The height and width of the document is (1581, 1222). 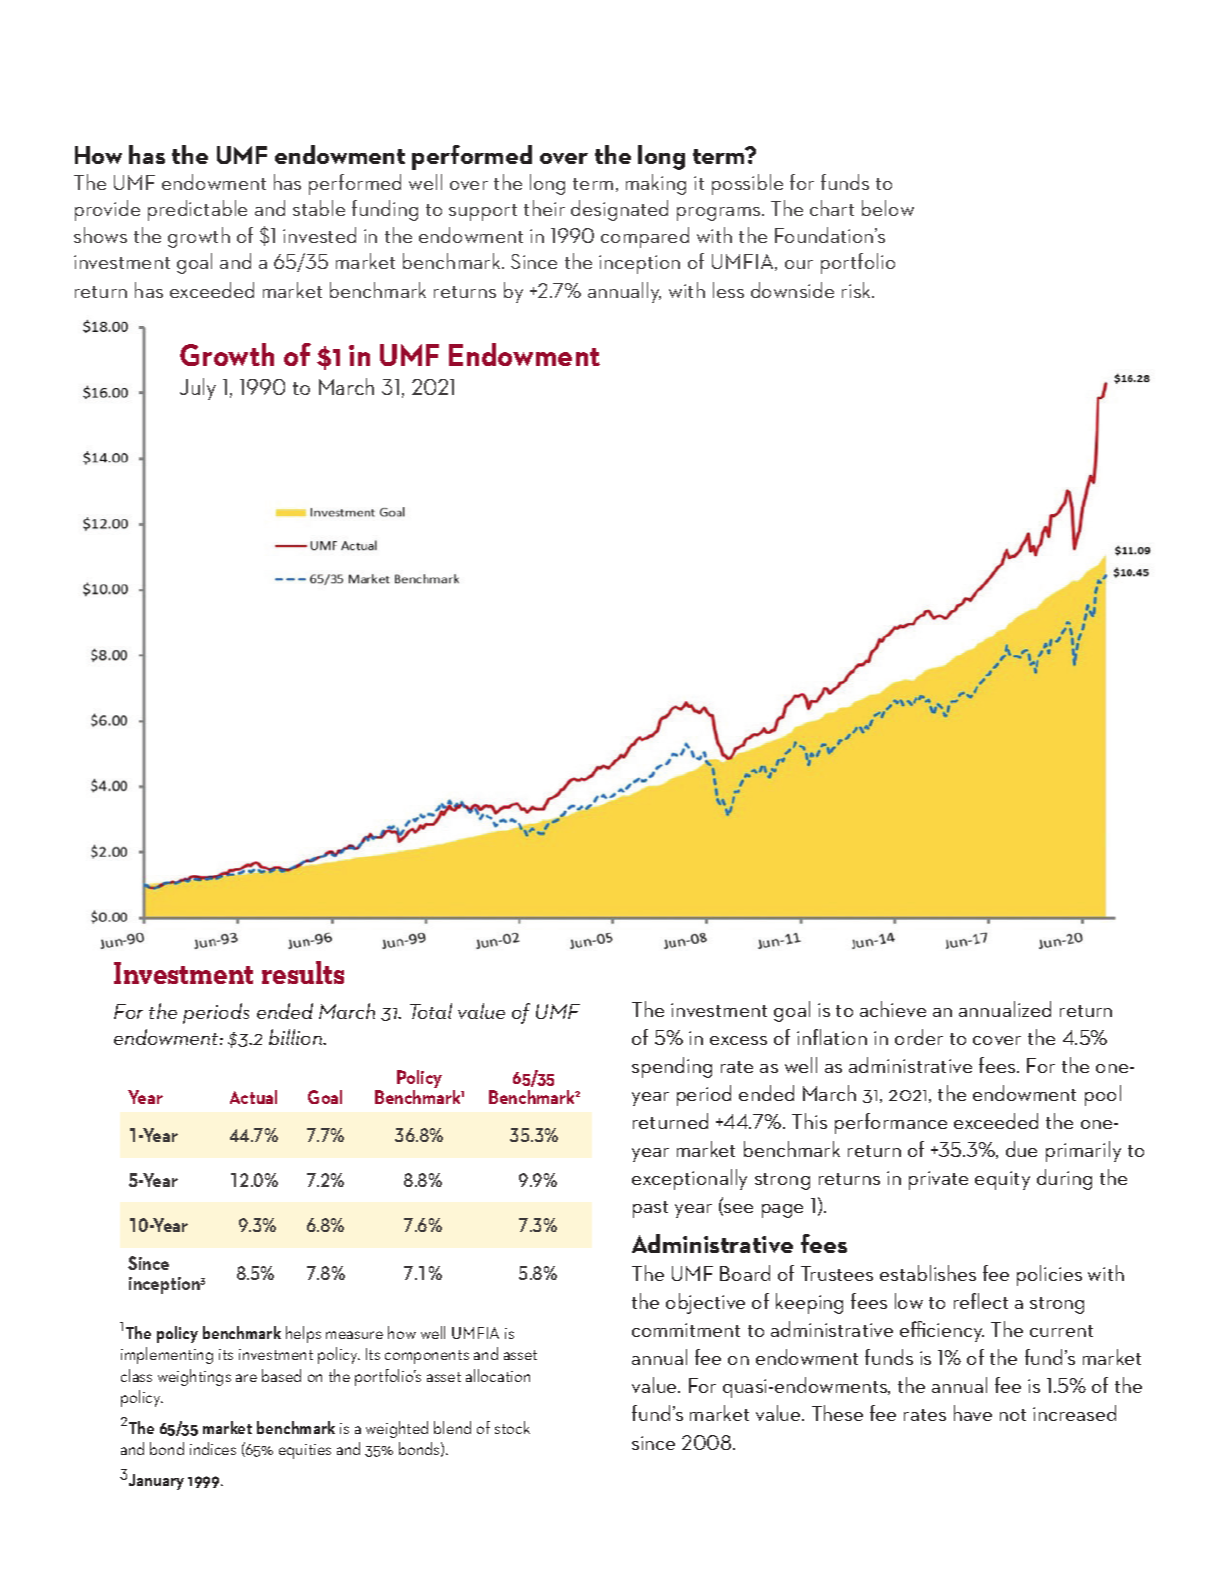 I want to click on stock, so click(x=512, y=1427).
